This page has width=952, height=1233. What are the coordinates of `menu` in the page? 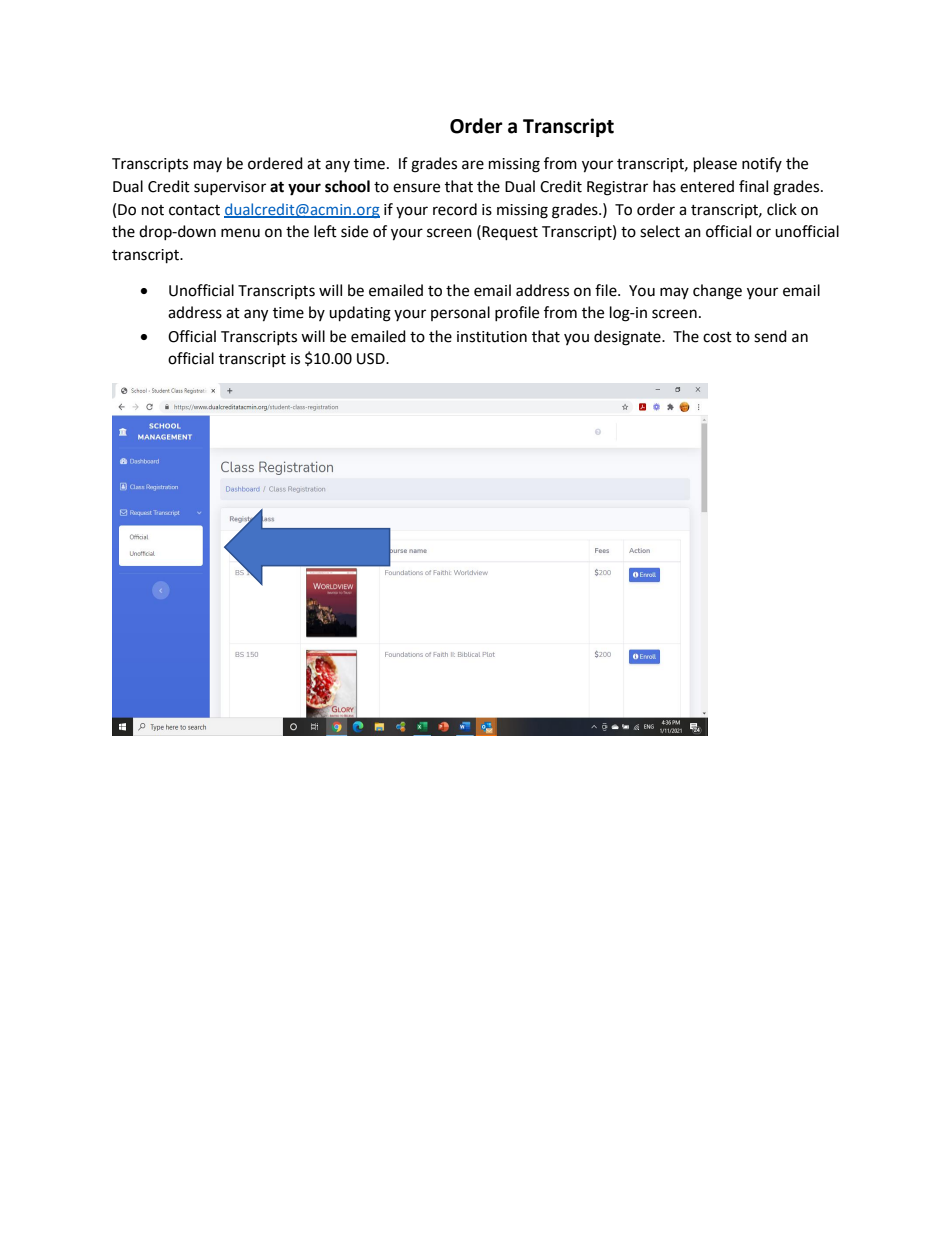 It's located at (240, 233).
